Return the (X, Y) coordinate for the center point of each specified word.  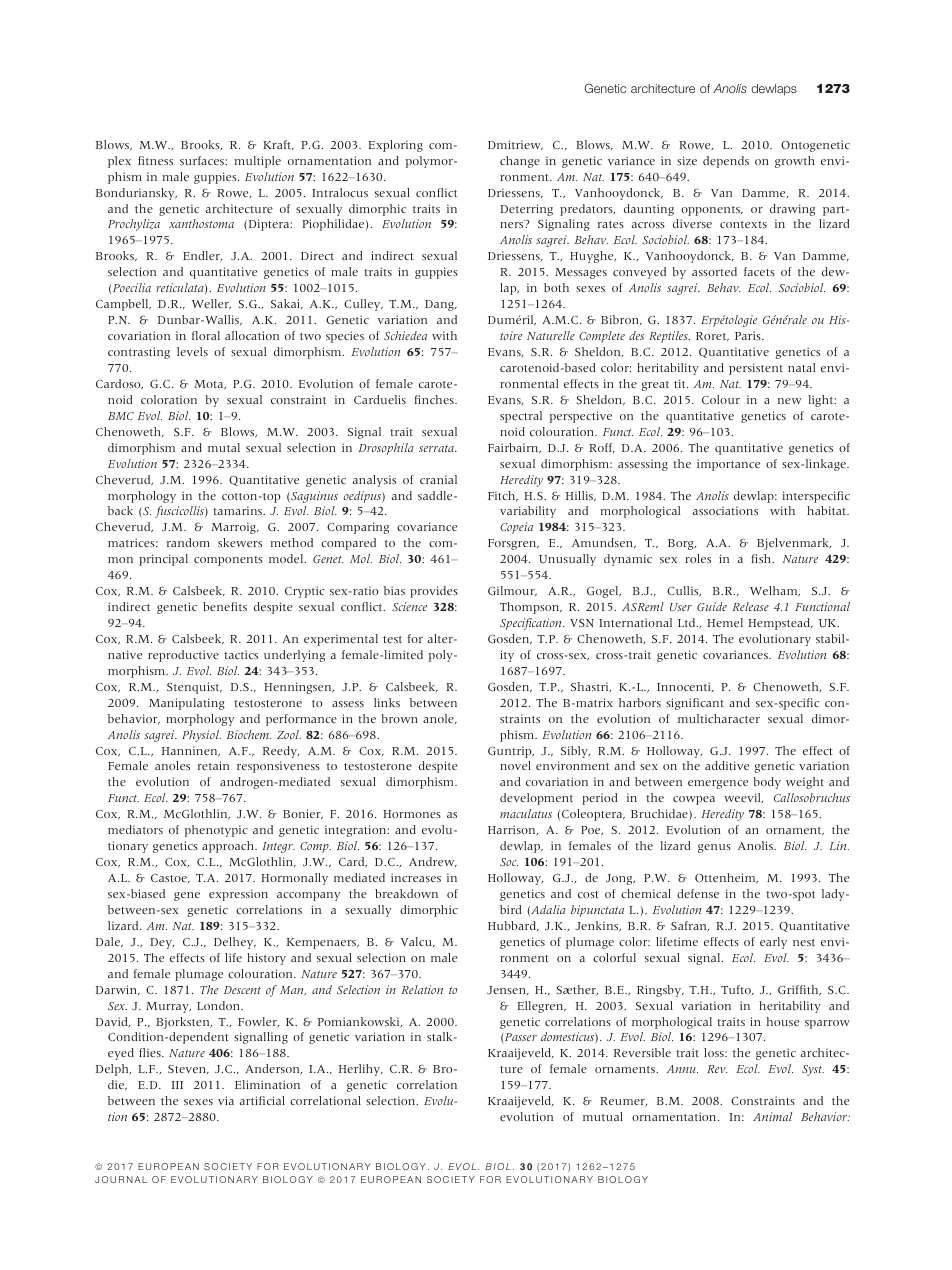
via (226, 1100)
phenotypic (216, 831)
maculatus (526, 813)
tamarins (239, 510)
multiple (257, 162)
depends (726, 162)
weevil (743, 798)
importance (728, 465)
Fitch (503, 496)
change (520, 162)
